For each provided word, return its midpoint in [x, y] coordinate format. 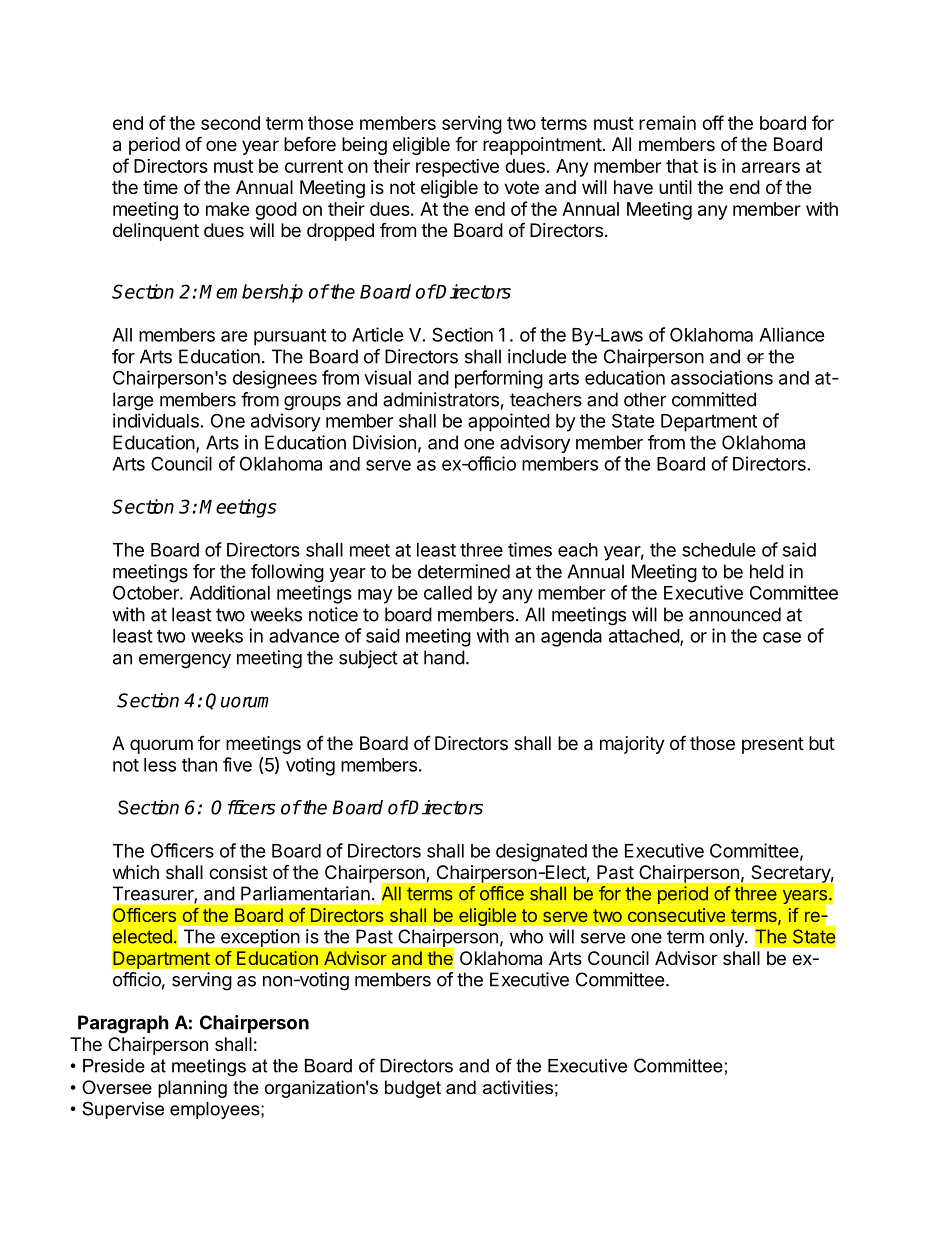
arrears [771, 167]
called [448, 593]
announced [735, 614]
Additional [230, 592]
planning [192, 1089]
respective [457, 168]
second [230, 123]
